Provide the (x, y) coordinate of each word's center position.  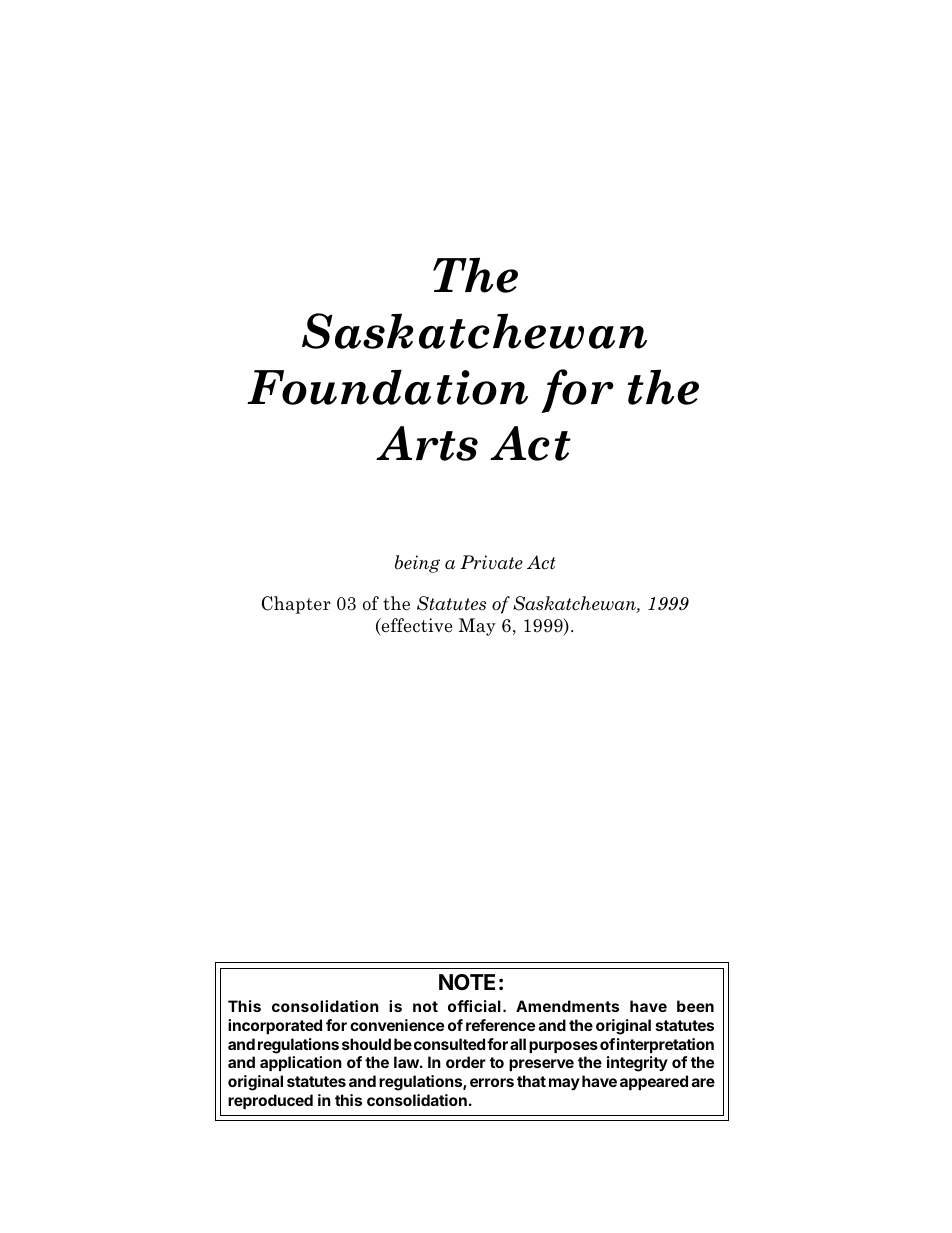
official (474, 1006)
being (417, 564)
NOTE (467, 982)
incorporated (275, 1026)
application (301, 1063)
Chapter (296, 605)
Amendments (567, 1006)
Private (491, 562)
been (695, 1006)
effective (416, 627)
